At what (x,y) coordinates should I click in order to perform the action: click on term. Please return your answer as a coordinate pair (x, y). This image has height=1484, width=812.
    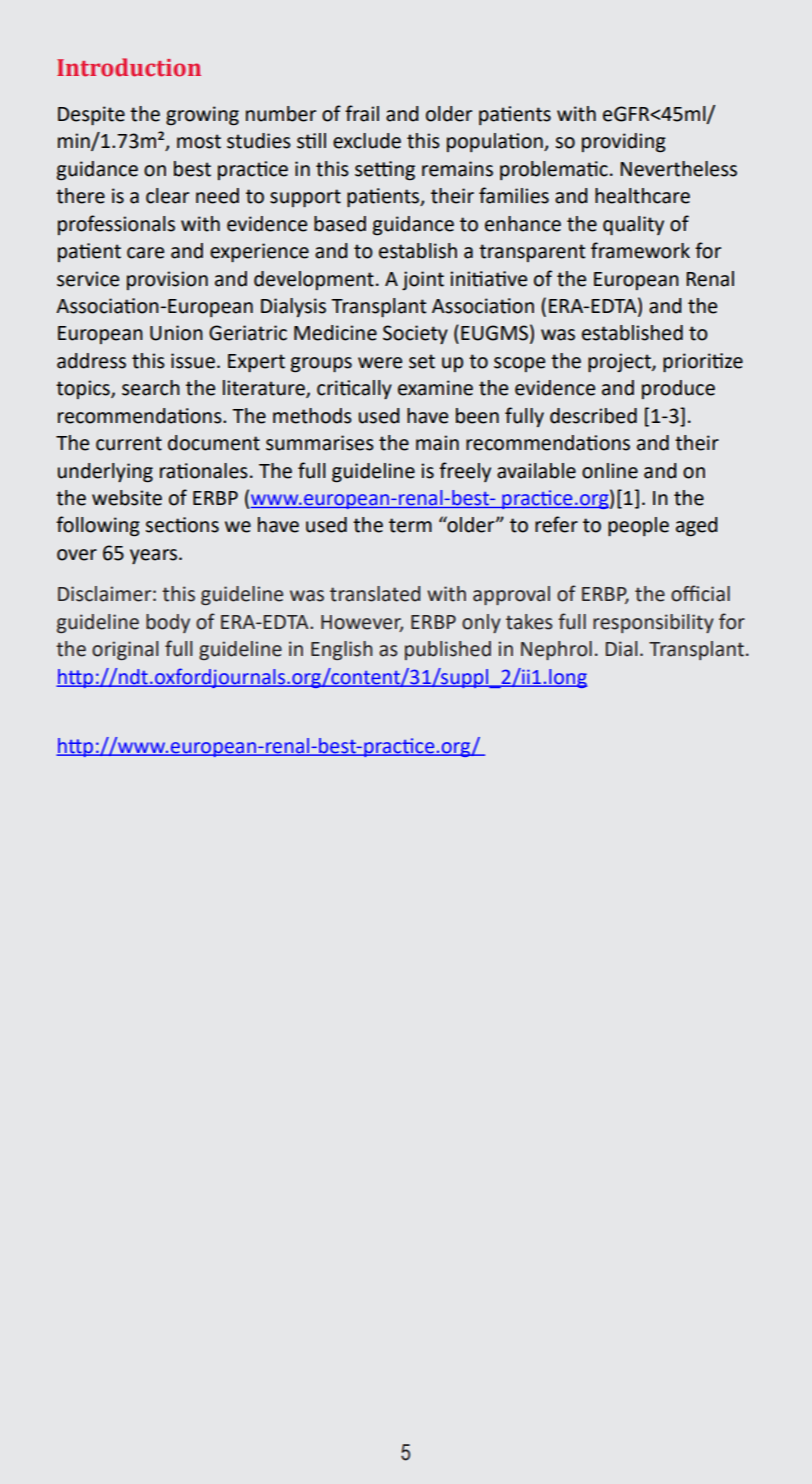
    Looking at the image, I should click on (410, 525).
